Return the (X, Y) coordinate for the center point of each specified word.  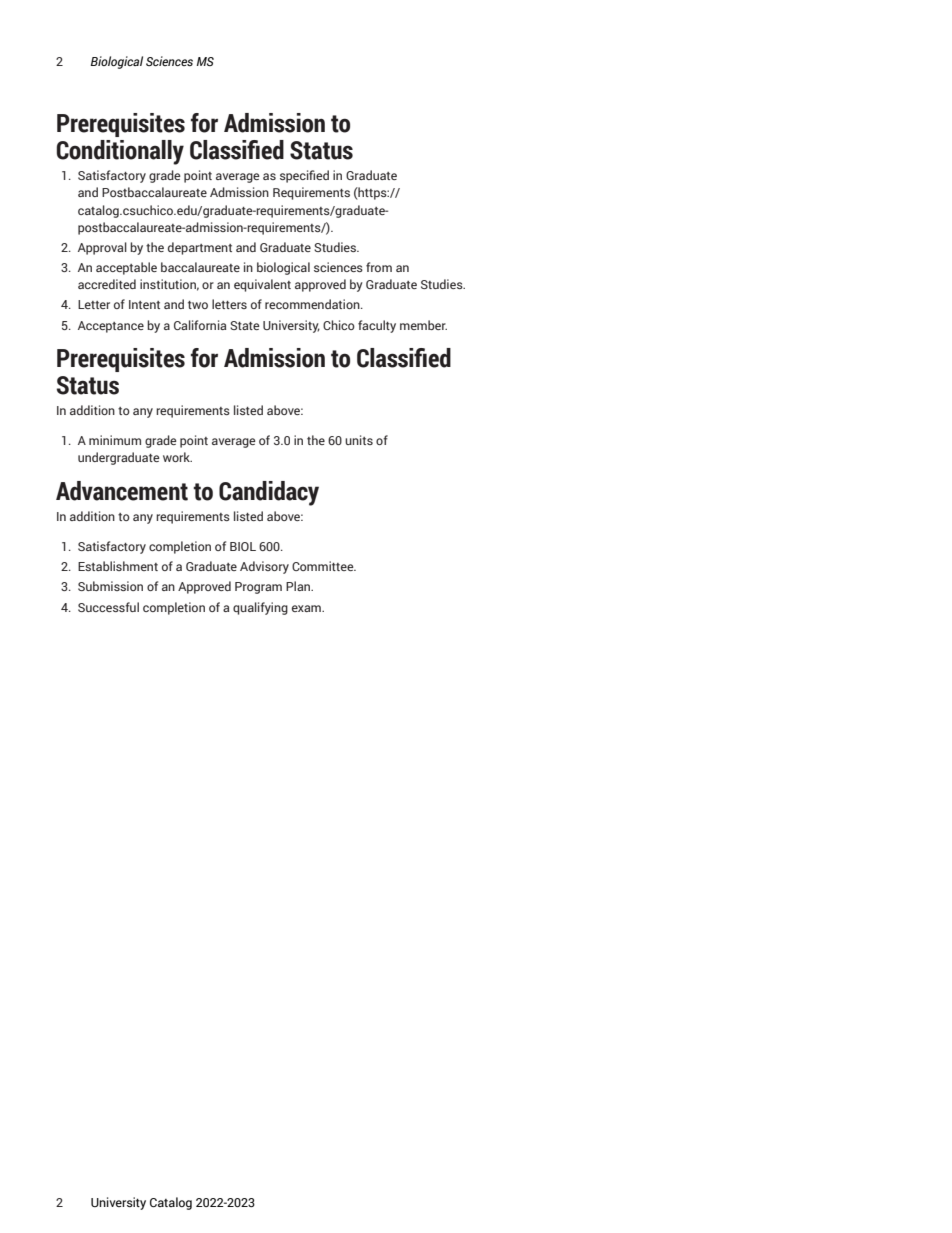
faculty (377, 326)
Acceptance (111, 327)
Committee (324, 566)
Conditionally (120, 152)
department (200, 248)
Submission (110, 586)
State (245, 325)
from (379, 267)
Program (258, 588)
